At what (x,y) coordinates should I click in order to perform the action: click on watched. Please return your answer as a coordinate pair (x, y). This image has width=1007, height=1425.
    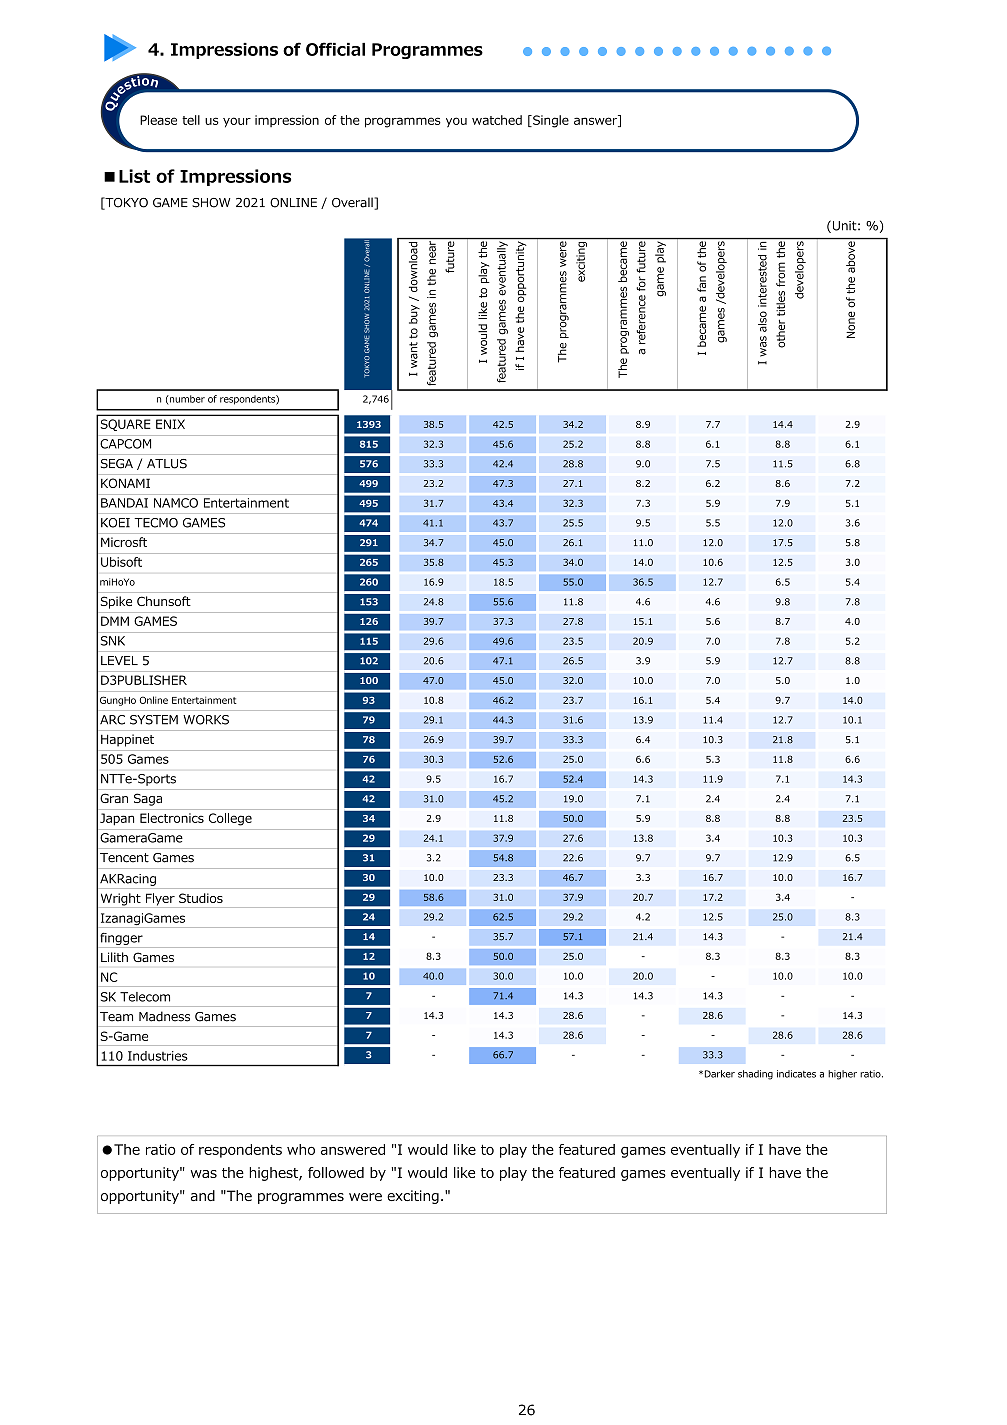
    Looking at the image, I should click on (497, 120).
